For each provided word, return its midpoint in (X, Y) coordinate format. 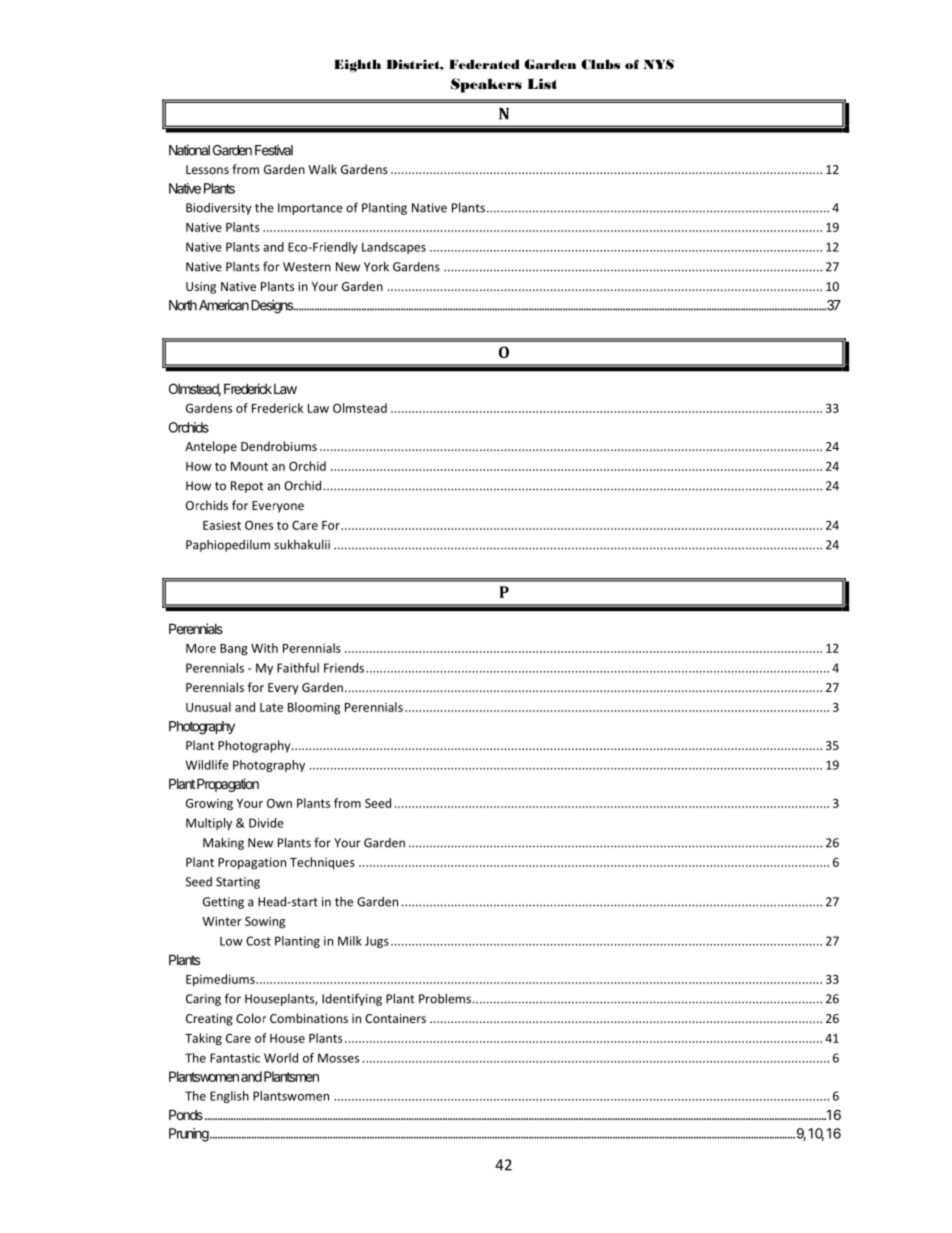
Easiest (222, 525)
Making (223, 843)
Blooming (314, 708)
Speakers (486, 85)
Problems (445, 998)
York (376, 266)
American (224, 305)
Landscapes (394, 248)
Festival (274, 150)
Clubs (600, 64)
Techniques (322, 863)
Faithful (298, 668)
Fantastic (235, 1058)
